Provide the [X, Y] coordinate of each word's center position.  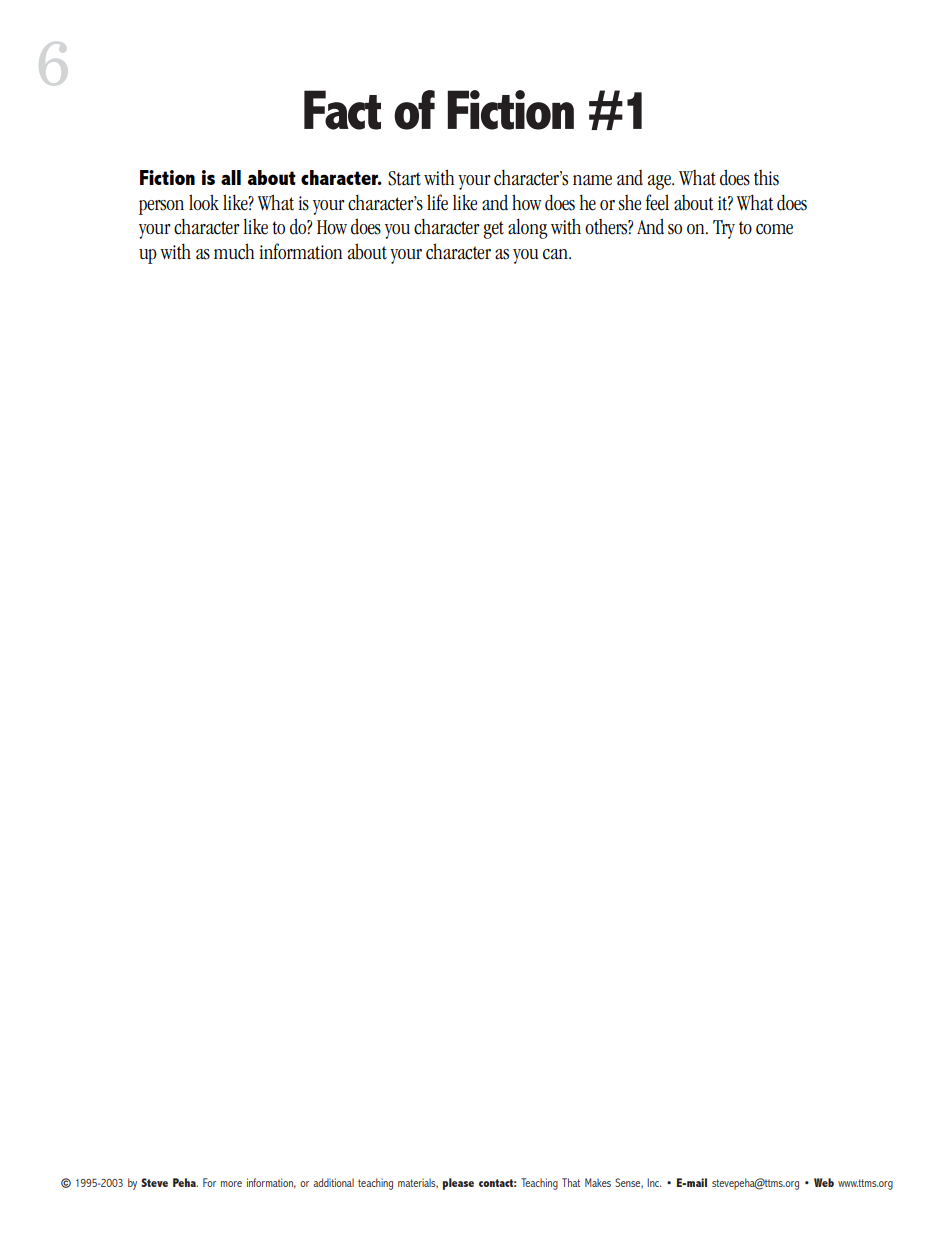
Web [824, 1182]
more [231, 1184]
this [766, 178]
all [231, 177]
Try [724, 229]
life [437, 202]
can [556, 254]
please [458, 1184]
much [234, 251]
